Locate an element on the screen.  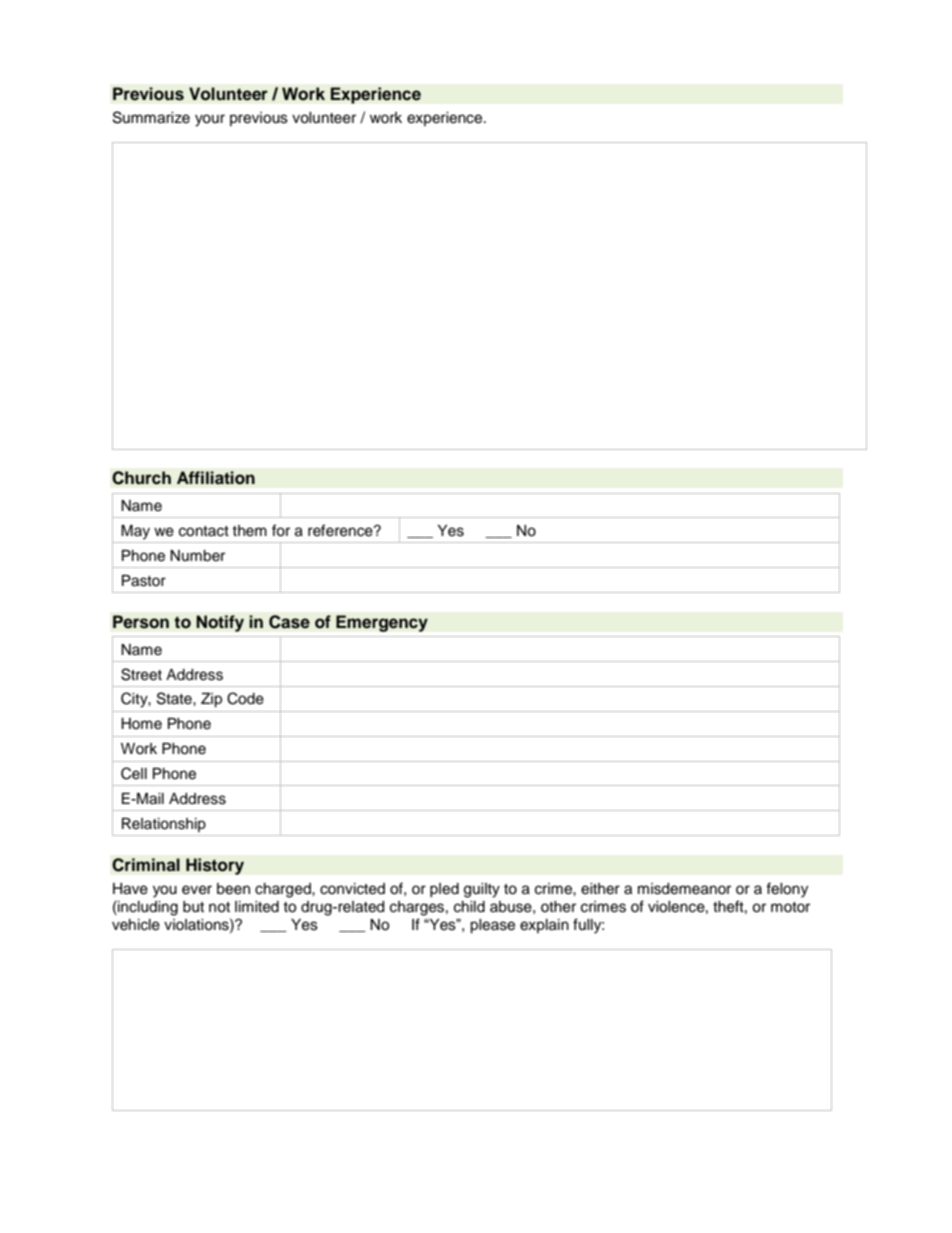
for is located at coordinates (281, 530).
